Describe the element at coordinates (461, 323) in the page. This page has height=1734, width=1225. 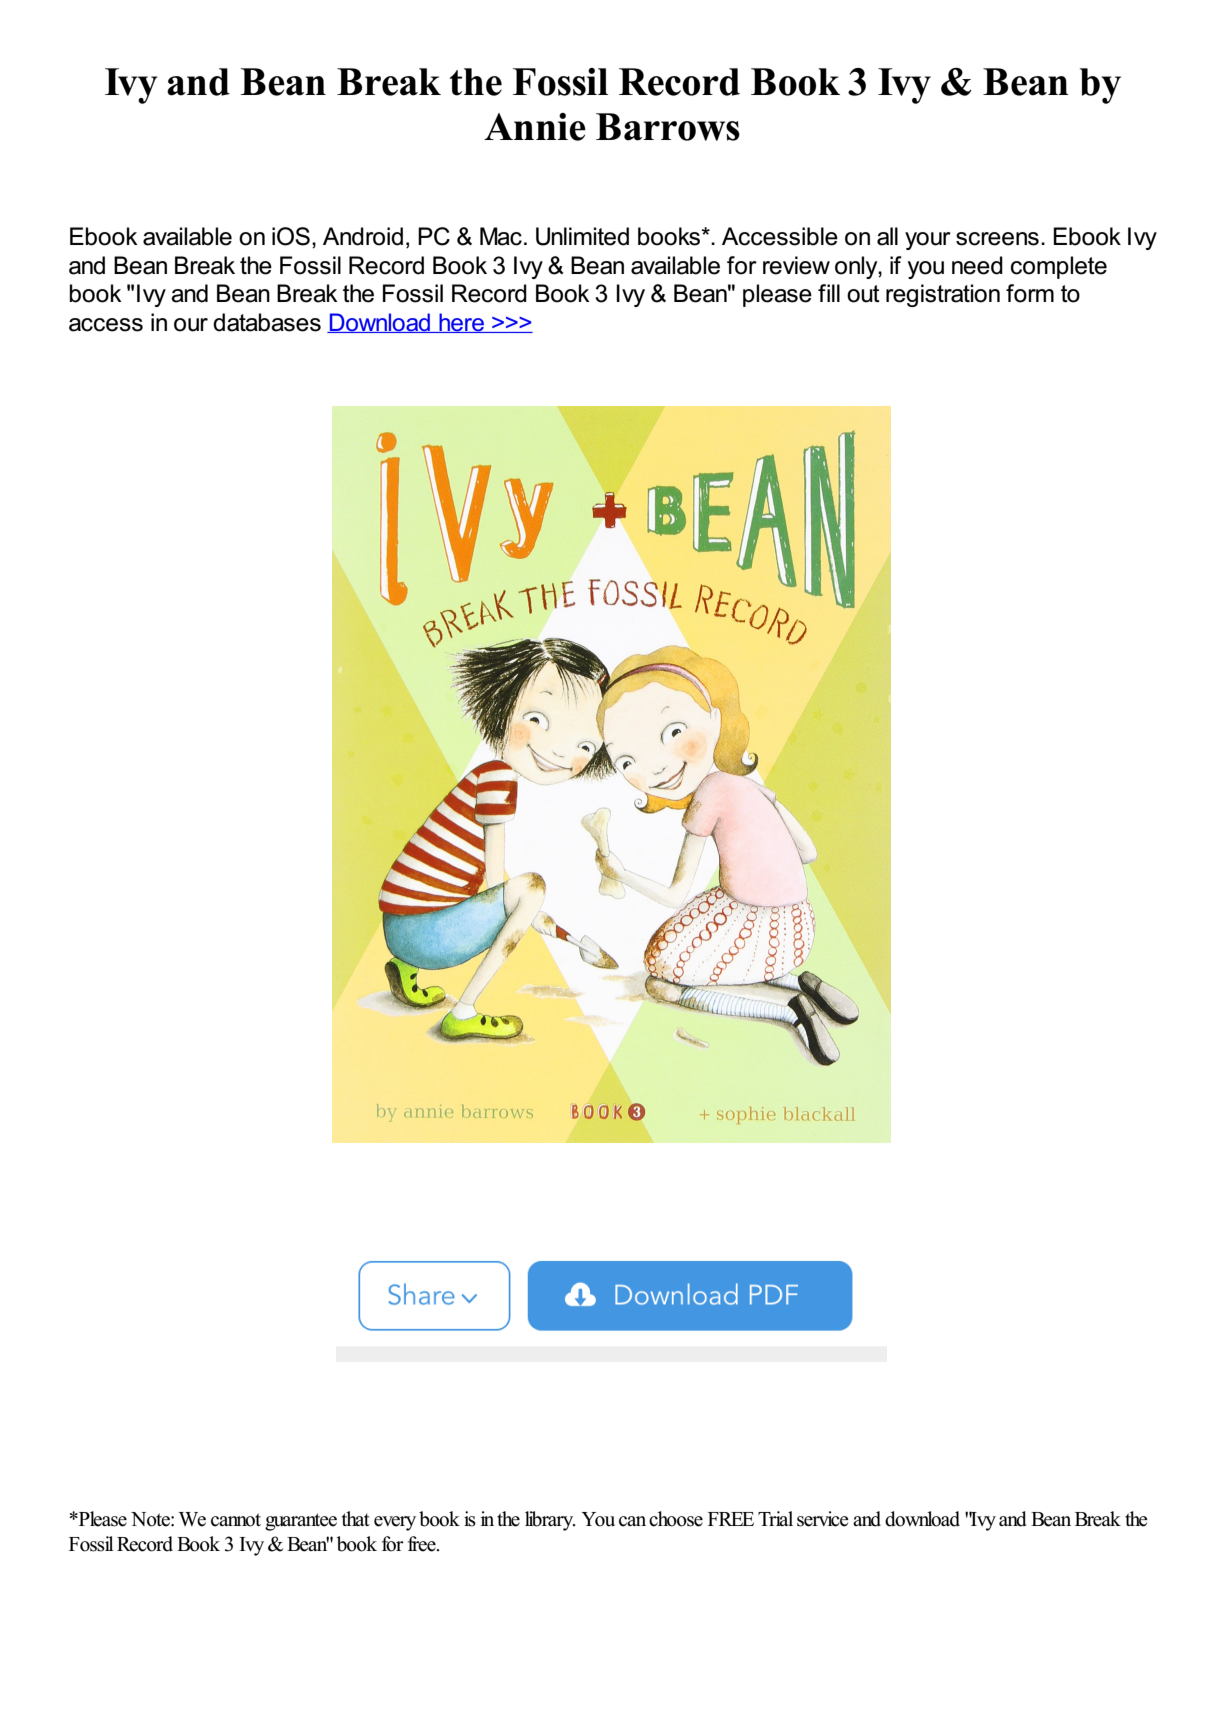
I see `here` at that location.
